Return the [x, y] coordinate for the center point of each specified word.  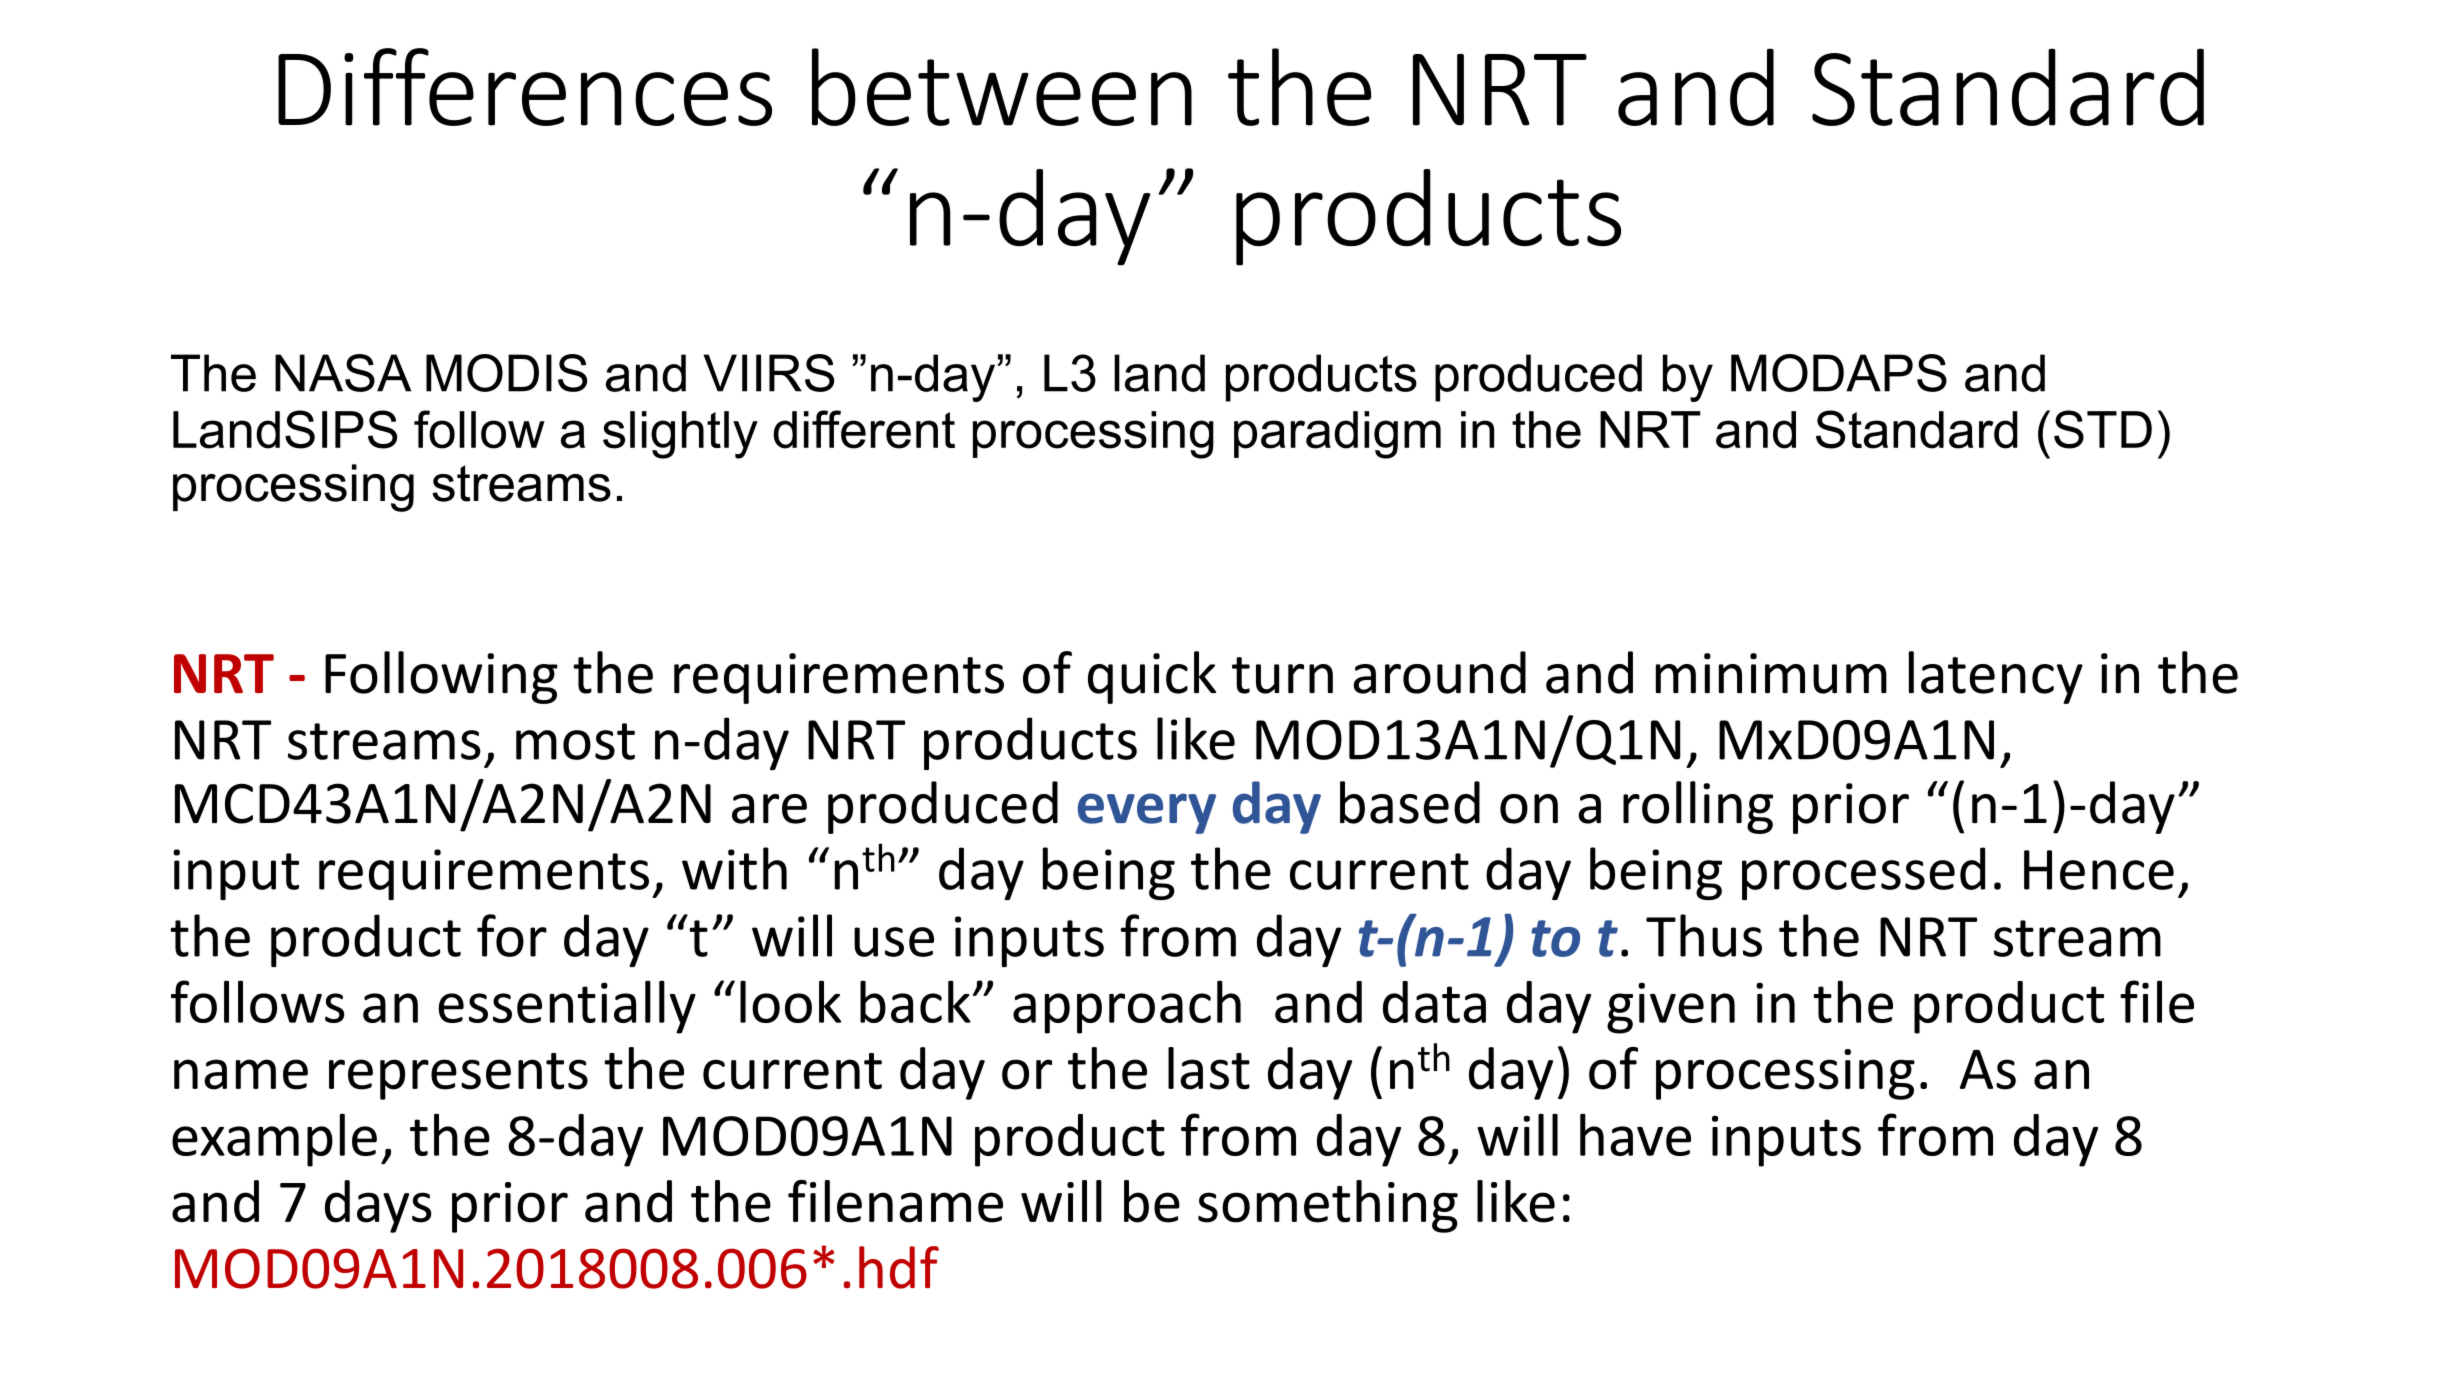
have [1635, 1134]
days [378, 1206]
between [1002, 87]
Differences [525, 87]
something [1328, 1206]
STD [2103, 429]
